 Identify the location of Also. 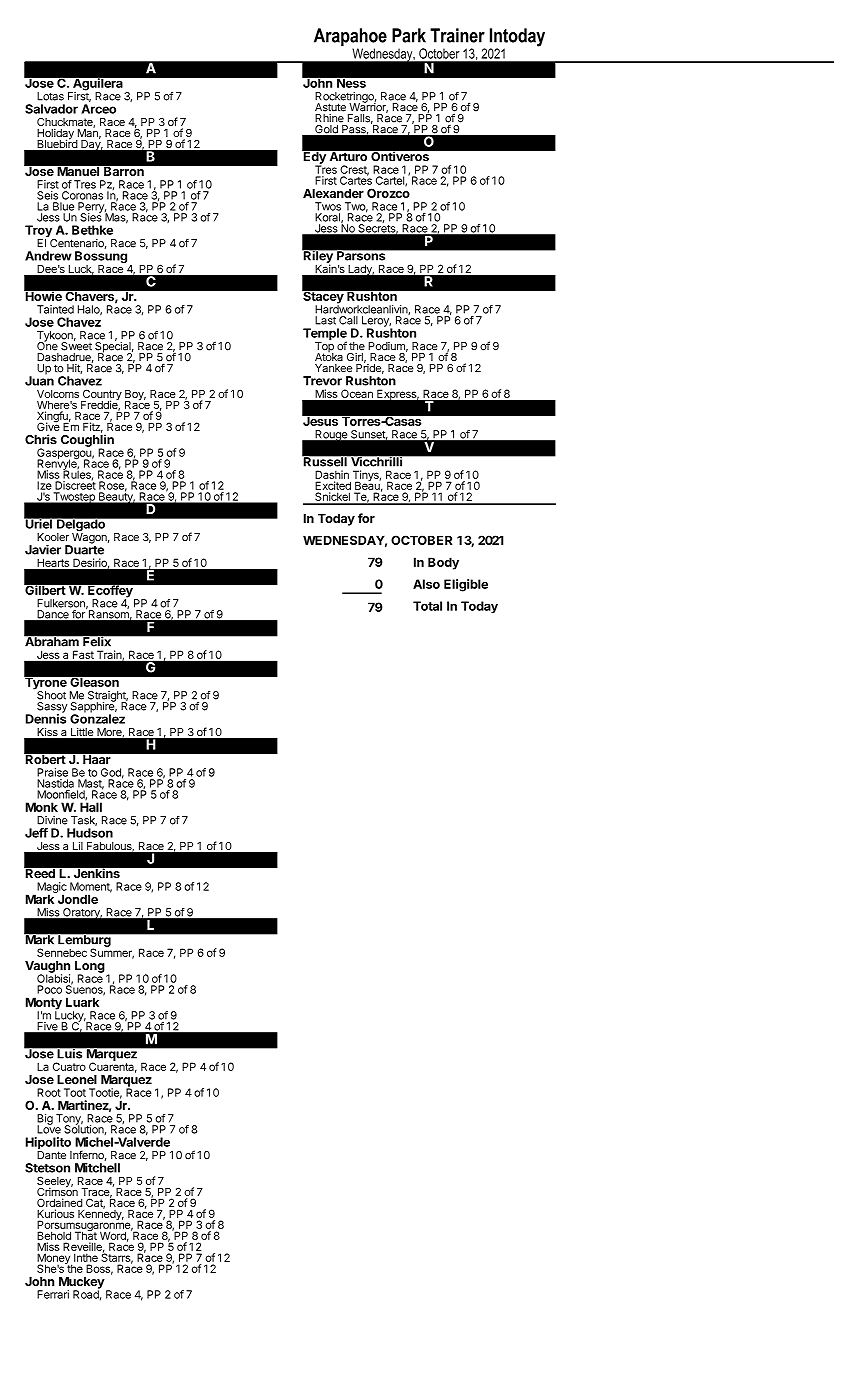
(426, 584).
